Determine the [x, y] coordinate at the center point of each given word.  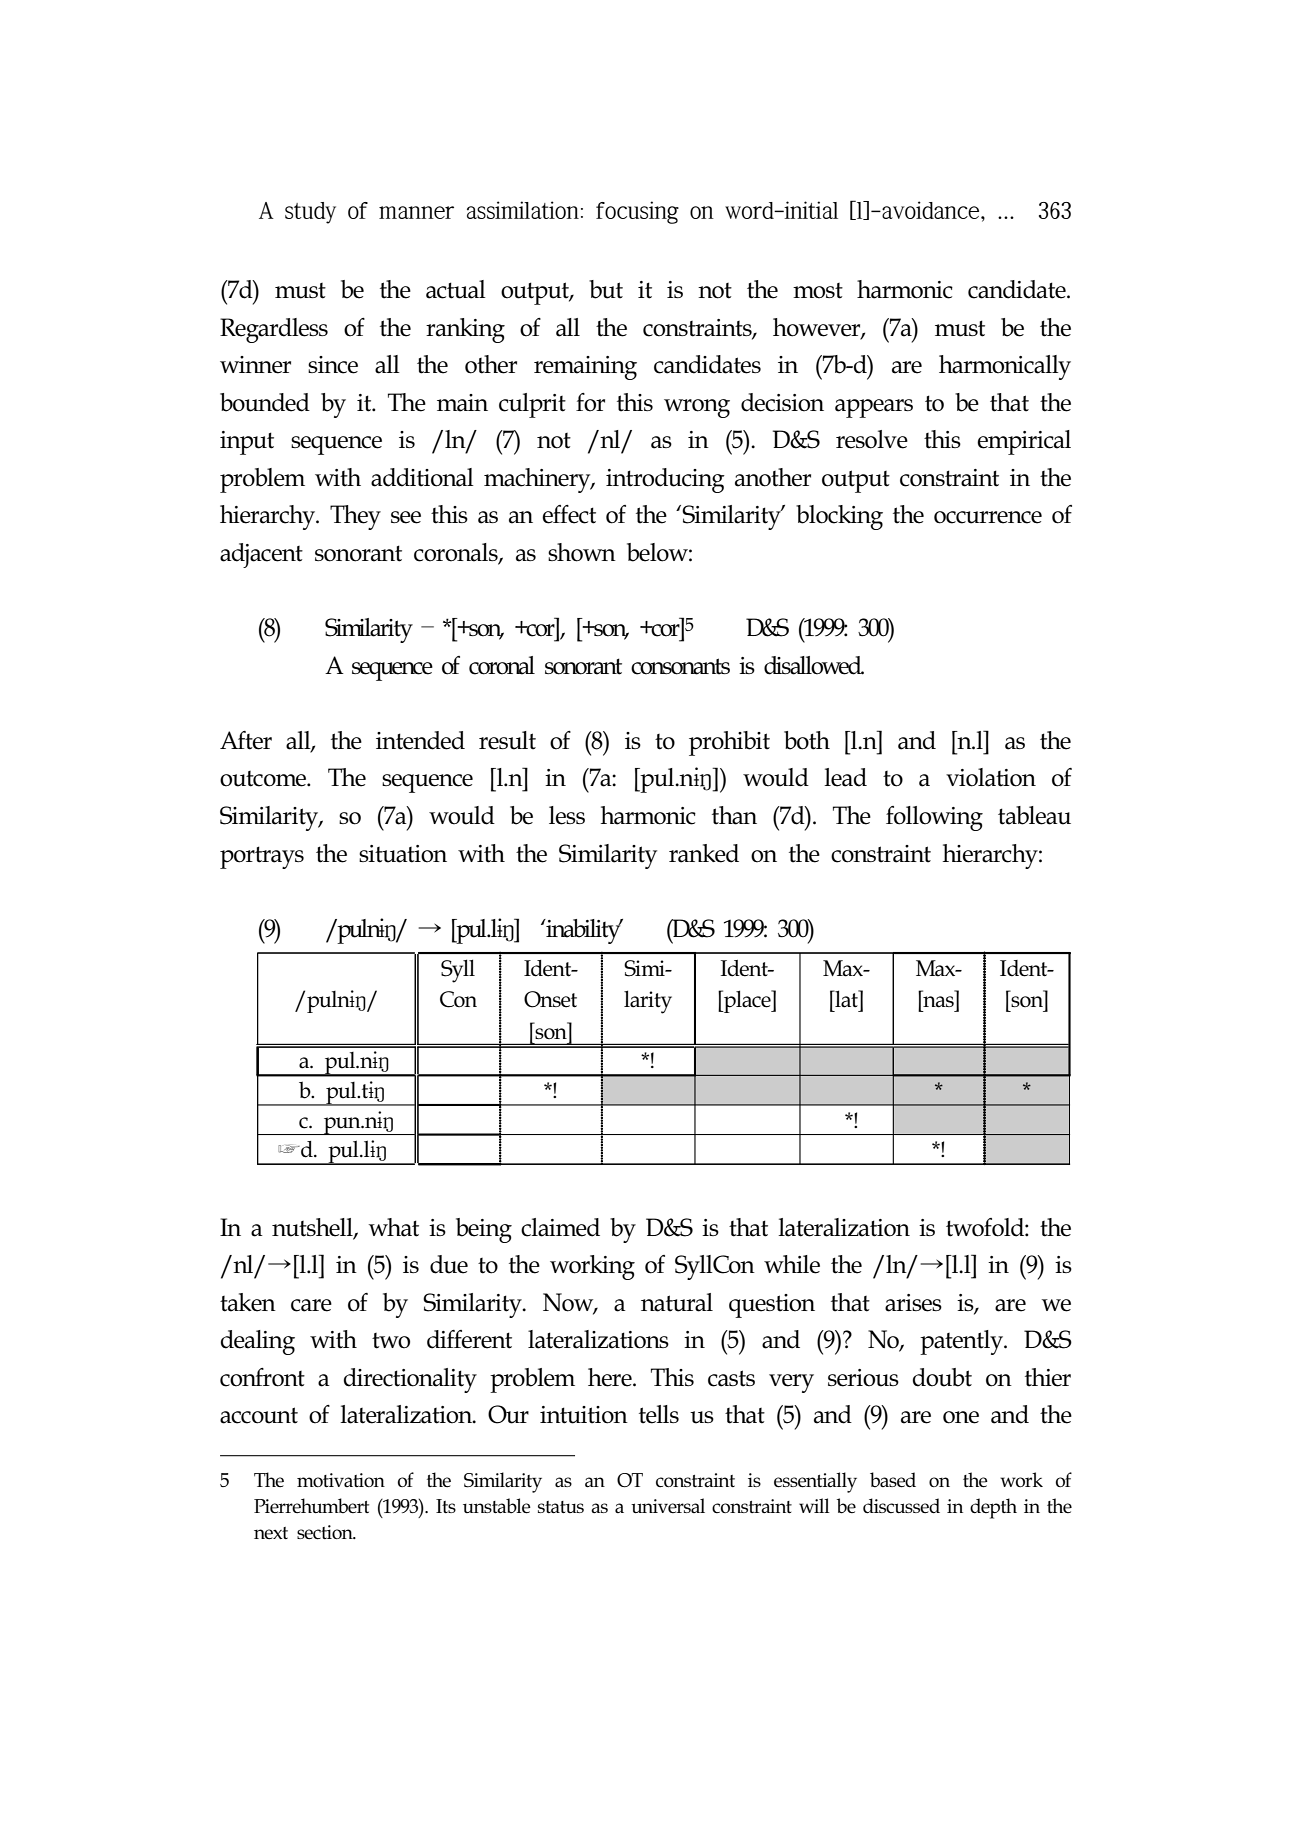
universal [668, 1505]
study [310, 213]
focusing [637, 212]
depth [993, 1508]
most [818, 291]
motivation [341, 1480]
